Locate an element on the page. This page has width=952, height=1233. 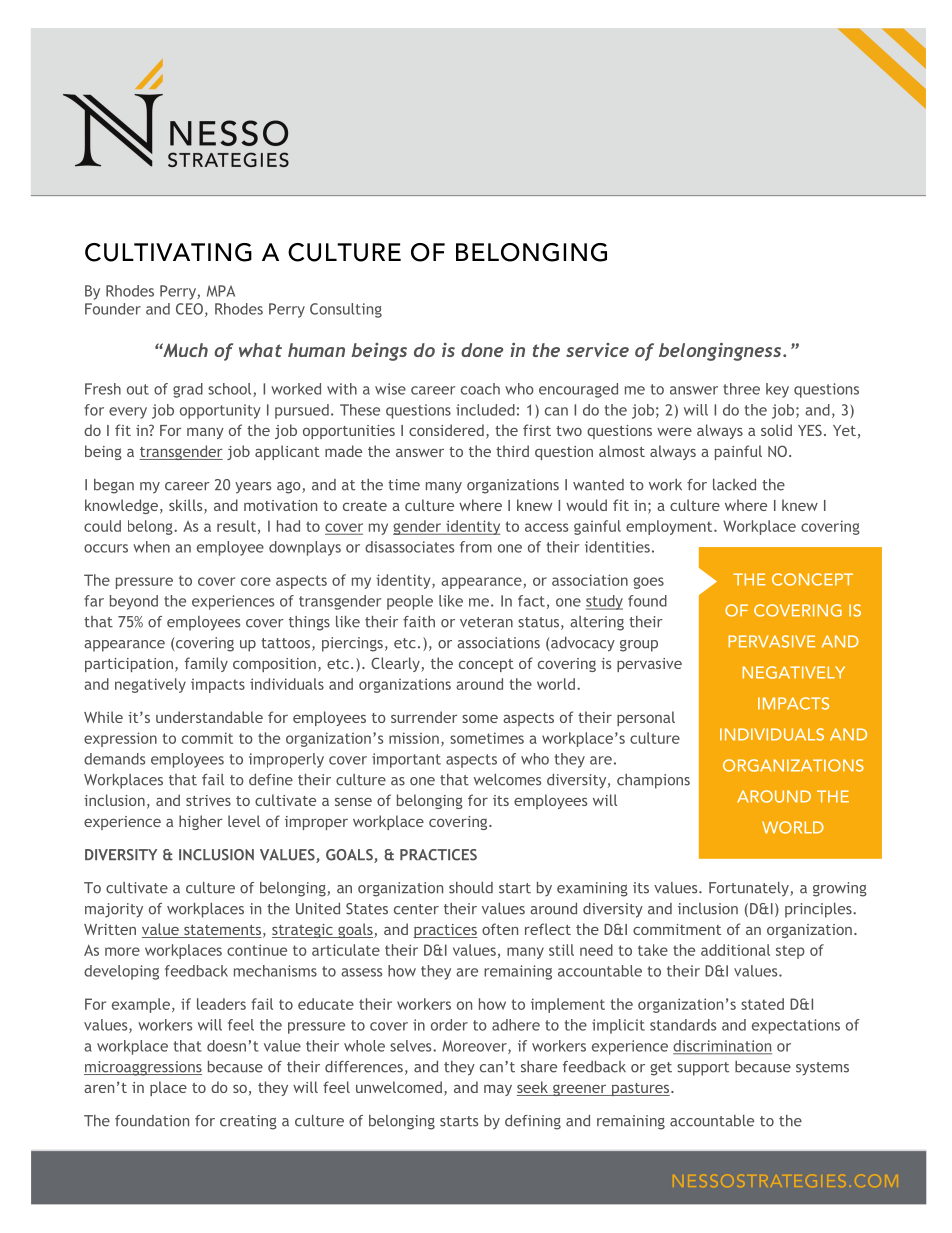
microaggressions is located at coordinates (143, 1068).
